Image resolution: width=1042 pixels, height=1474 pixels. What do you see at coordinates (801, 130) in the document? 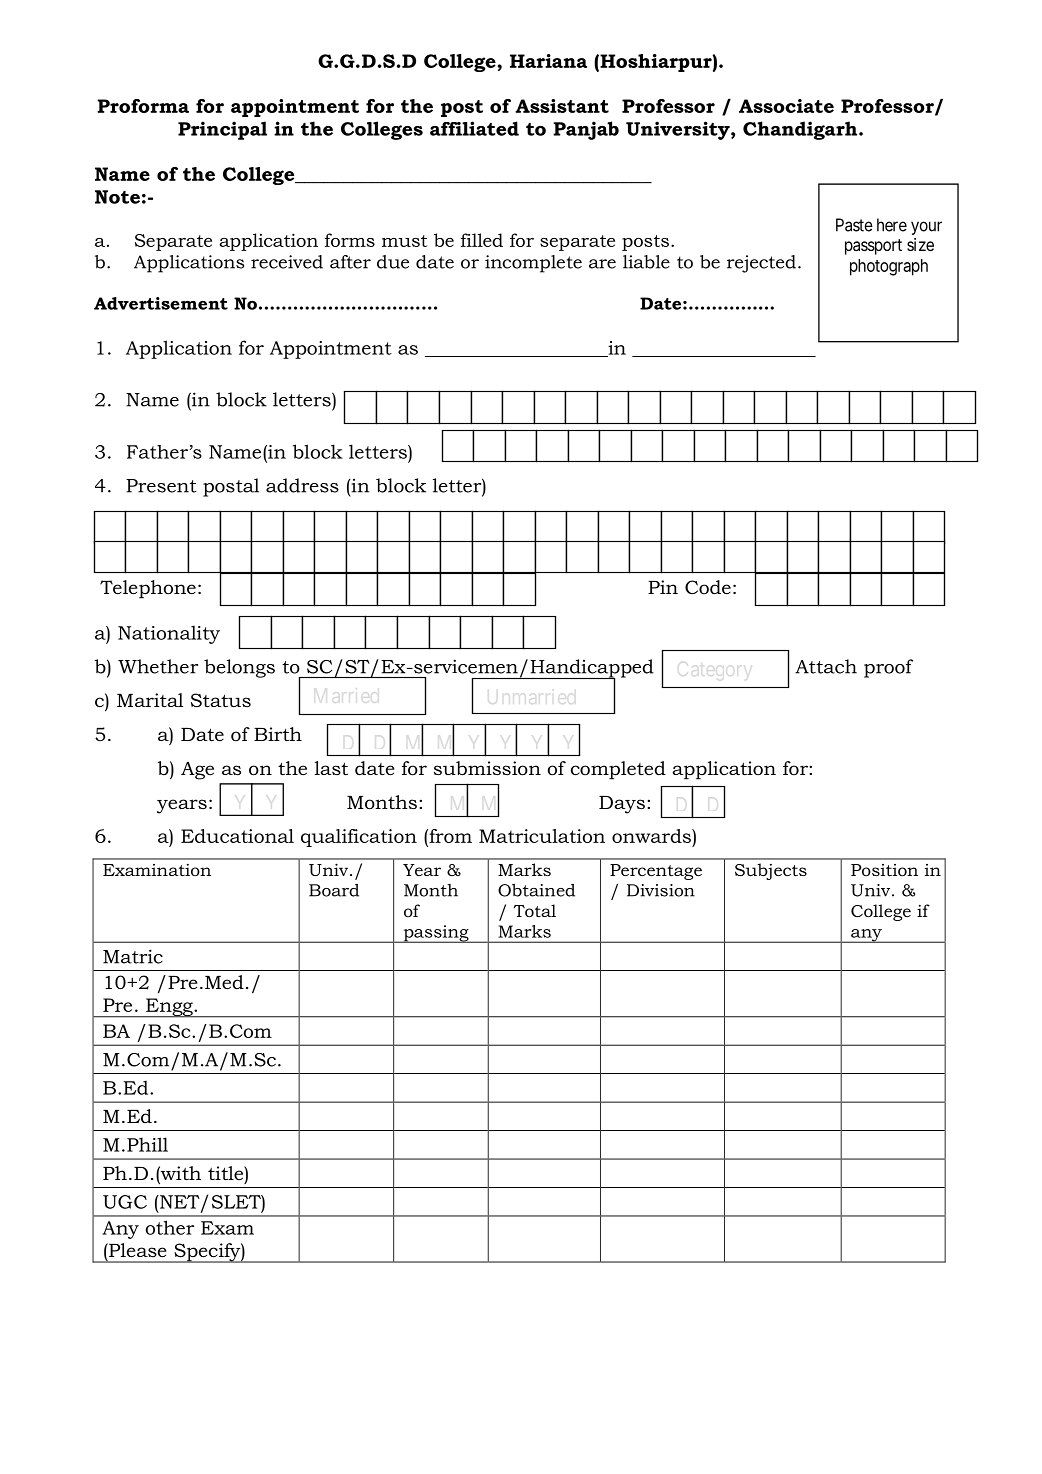
I see `Chandigarh` at bounding box center [801, 130].
